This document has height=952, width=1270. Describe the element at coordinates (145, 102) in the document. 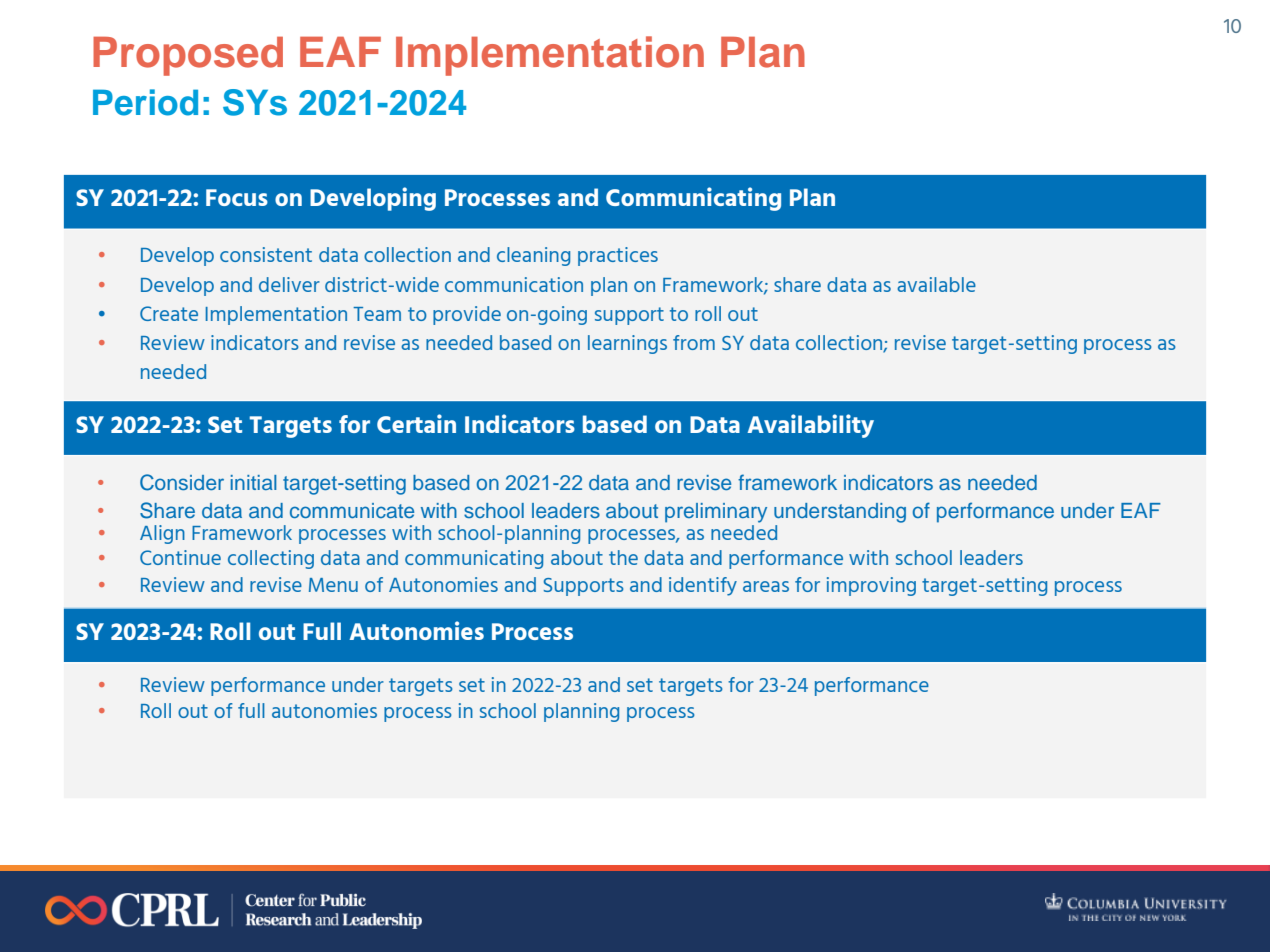

I see `Period` at that location.
